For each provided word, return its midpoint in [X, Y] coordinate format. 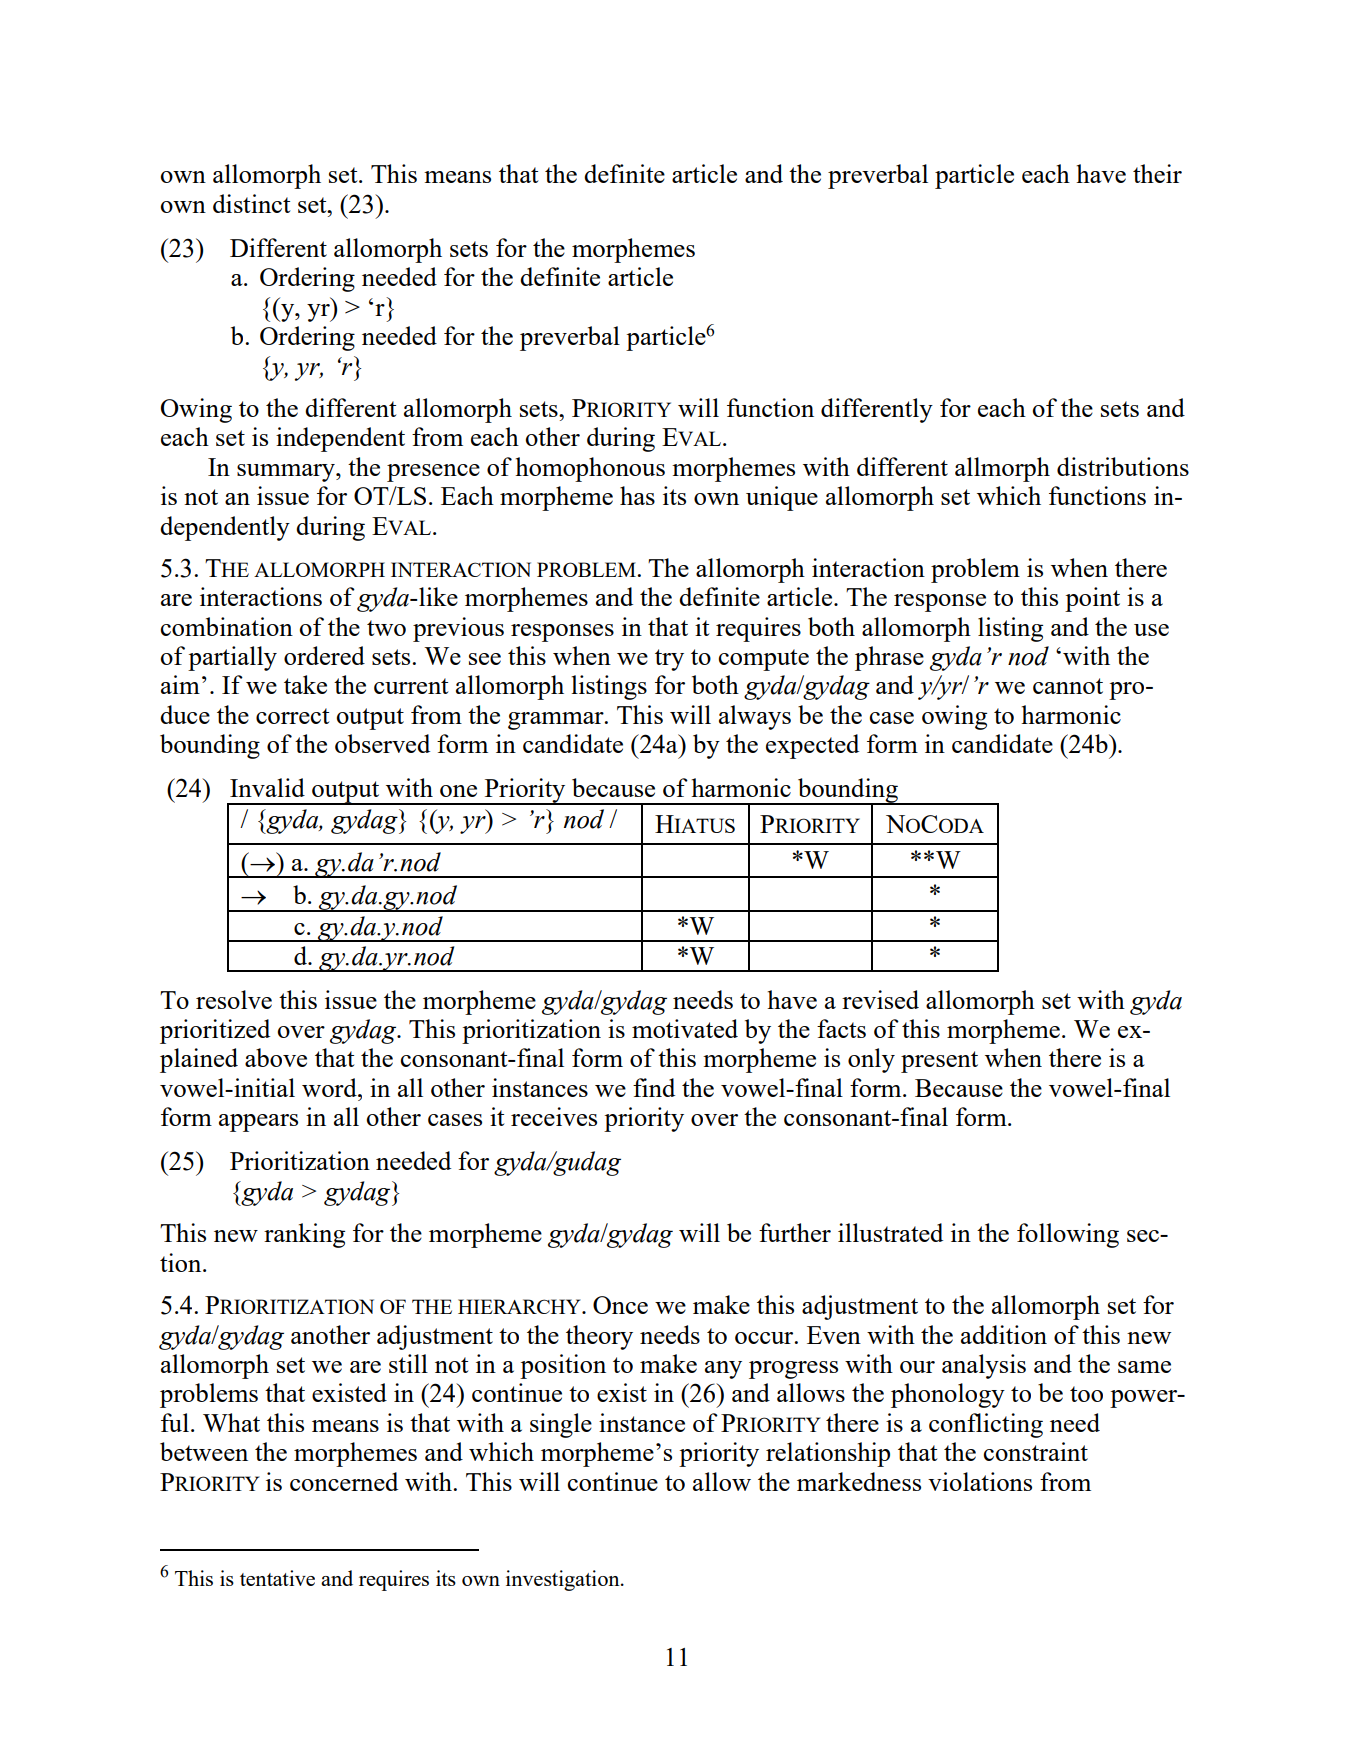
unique [782, 498]
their [1157, 173]
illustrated [890, 1232]
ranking [304, 1235]
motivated [685, 1028]
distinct [252, 203]
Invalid [267, 787]
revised [880, 999]
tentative [277, 1578]
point [1092, 599]
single [561, 1425]
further [795, 1232]
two [386, 628]
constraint [1036, 1451]
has [637, 495]
